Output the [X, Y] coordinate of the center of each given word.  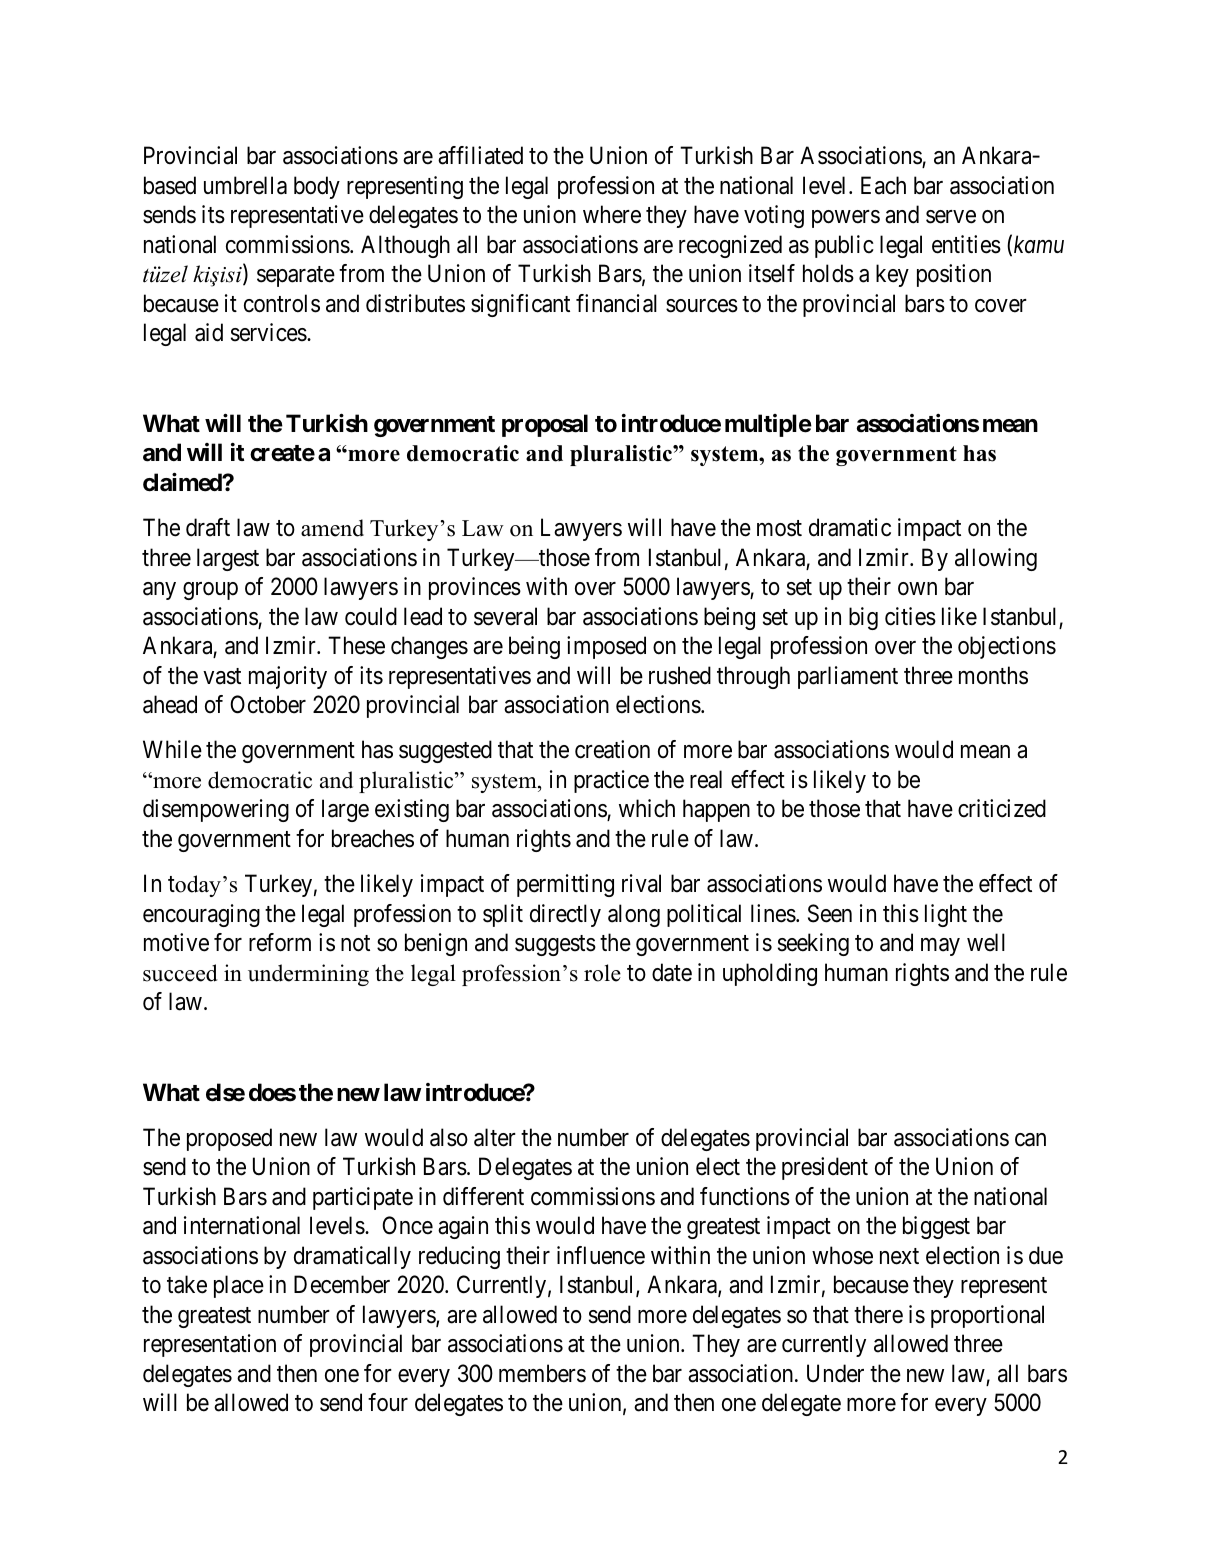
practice [611, 781]
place [239, 1286]
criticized [1002, 808]
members [542, 1373]
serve [951, 217]
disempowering [216, 810]
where [612, 214]
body [317, 187]
